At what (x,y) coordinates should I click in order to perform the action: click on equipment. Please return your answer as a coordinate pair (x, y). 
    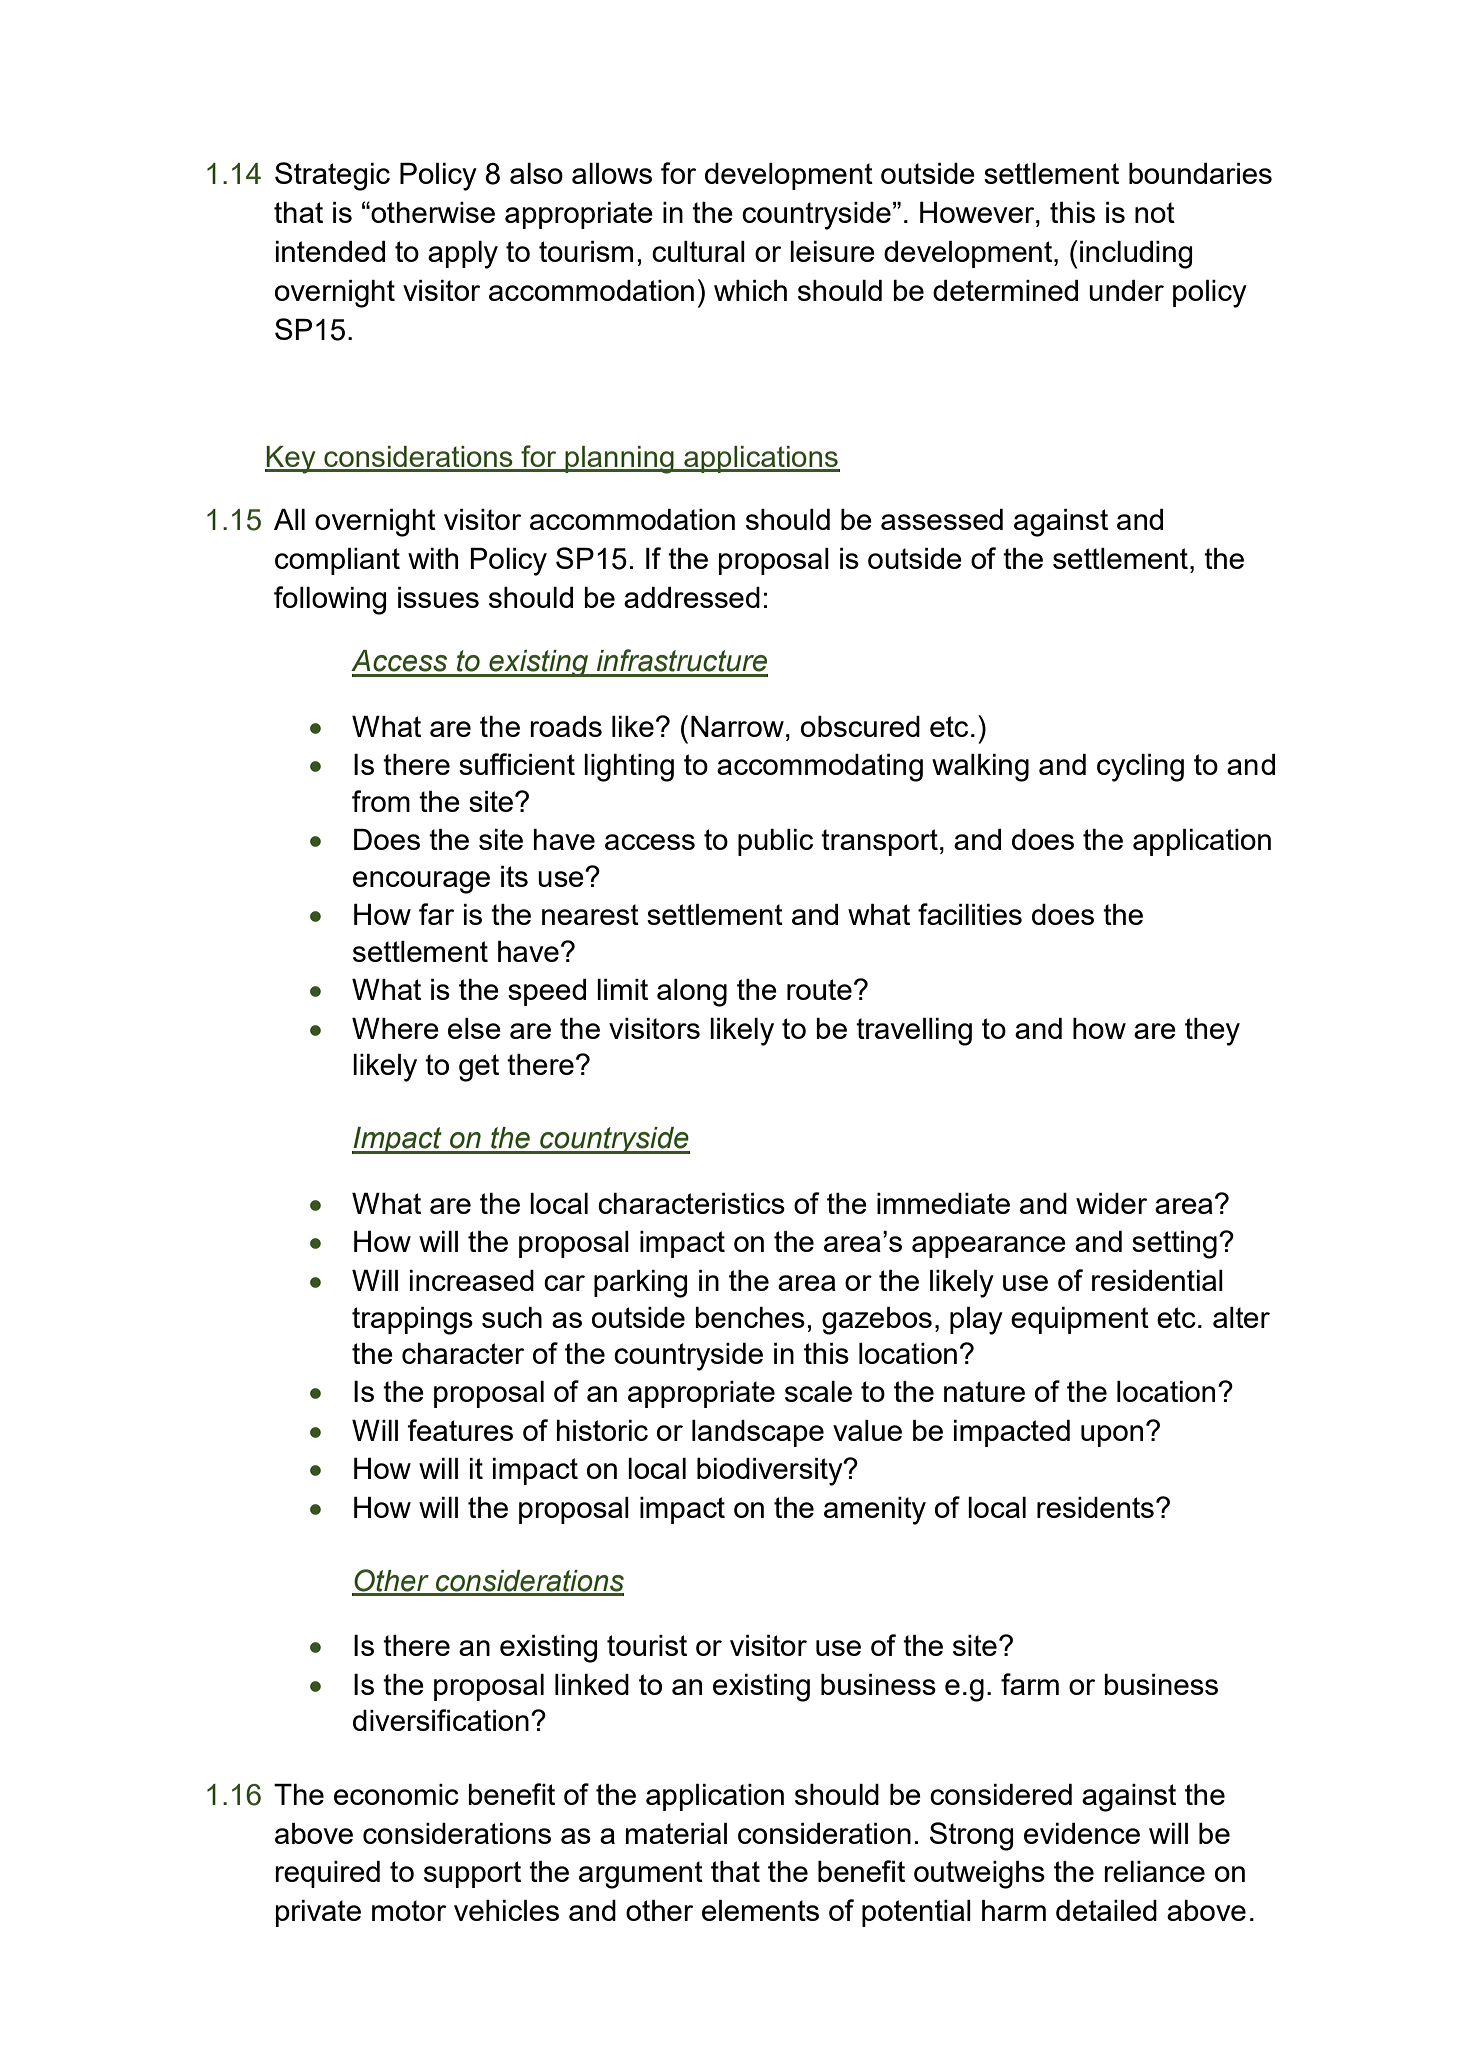
    Looking at the image, I should click on (1080, 1320).
